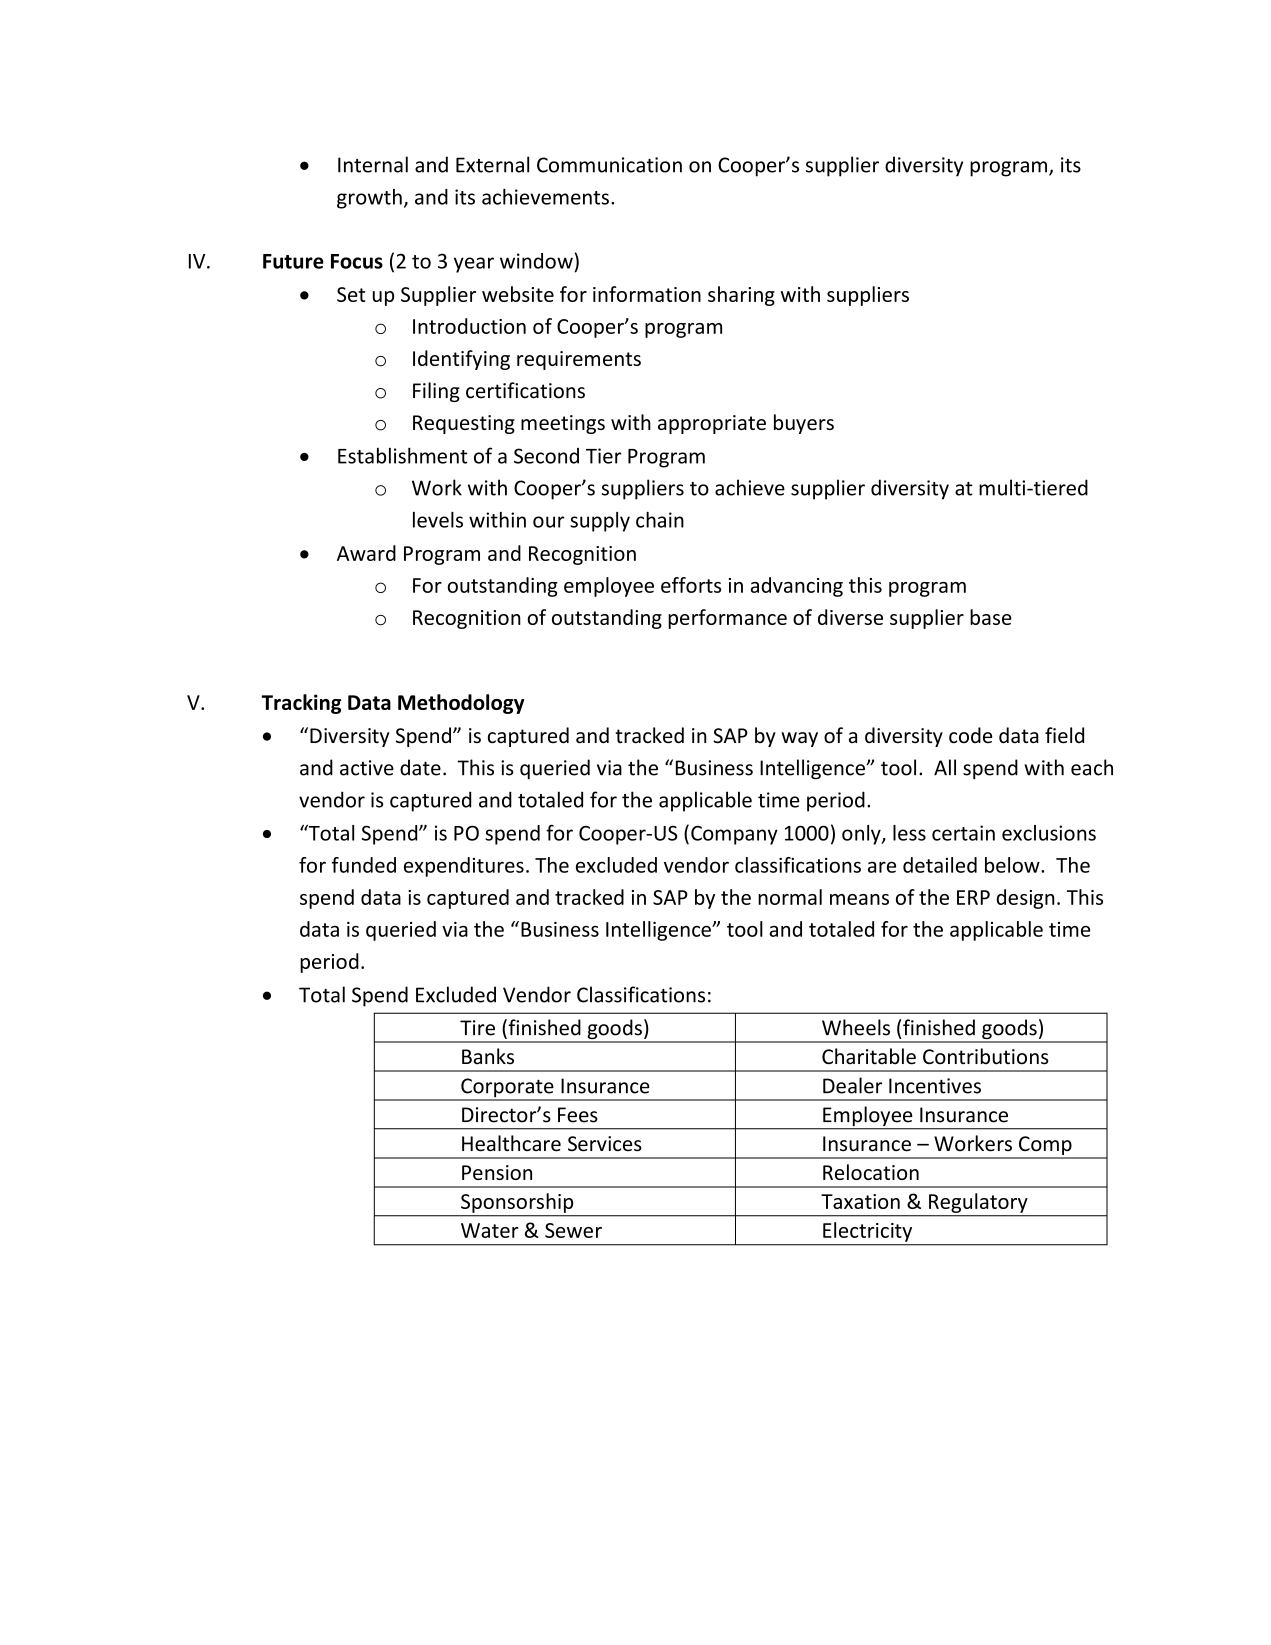 This page has width=1271, height=1645. What do you see at coordinates (963, 833) in the page?
I see `certain` at bounding box center [963, 833].
